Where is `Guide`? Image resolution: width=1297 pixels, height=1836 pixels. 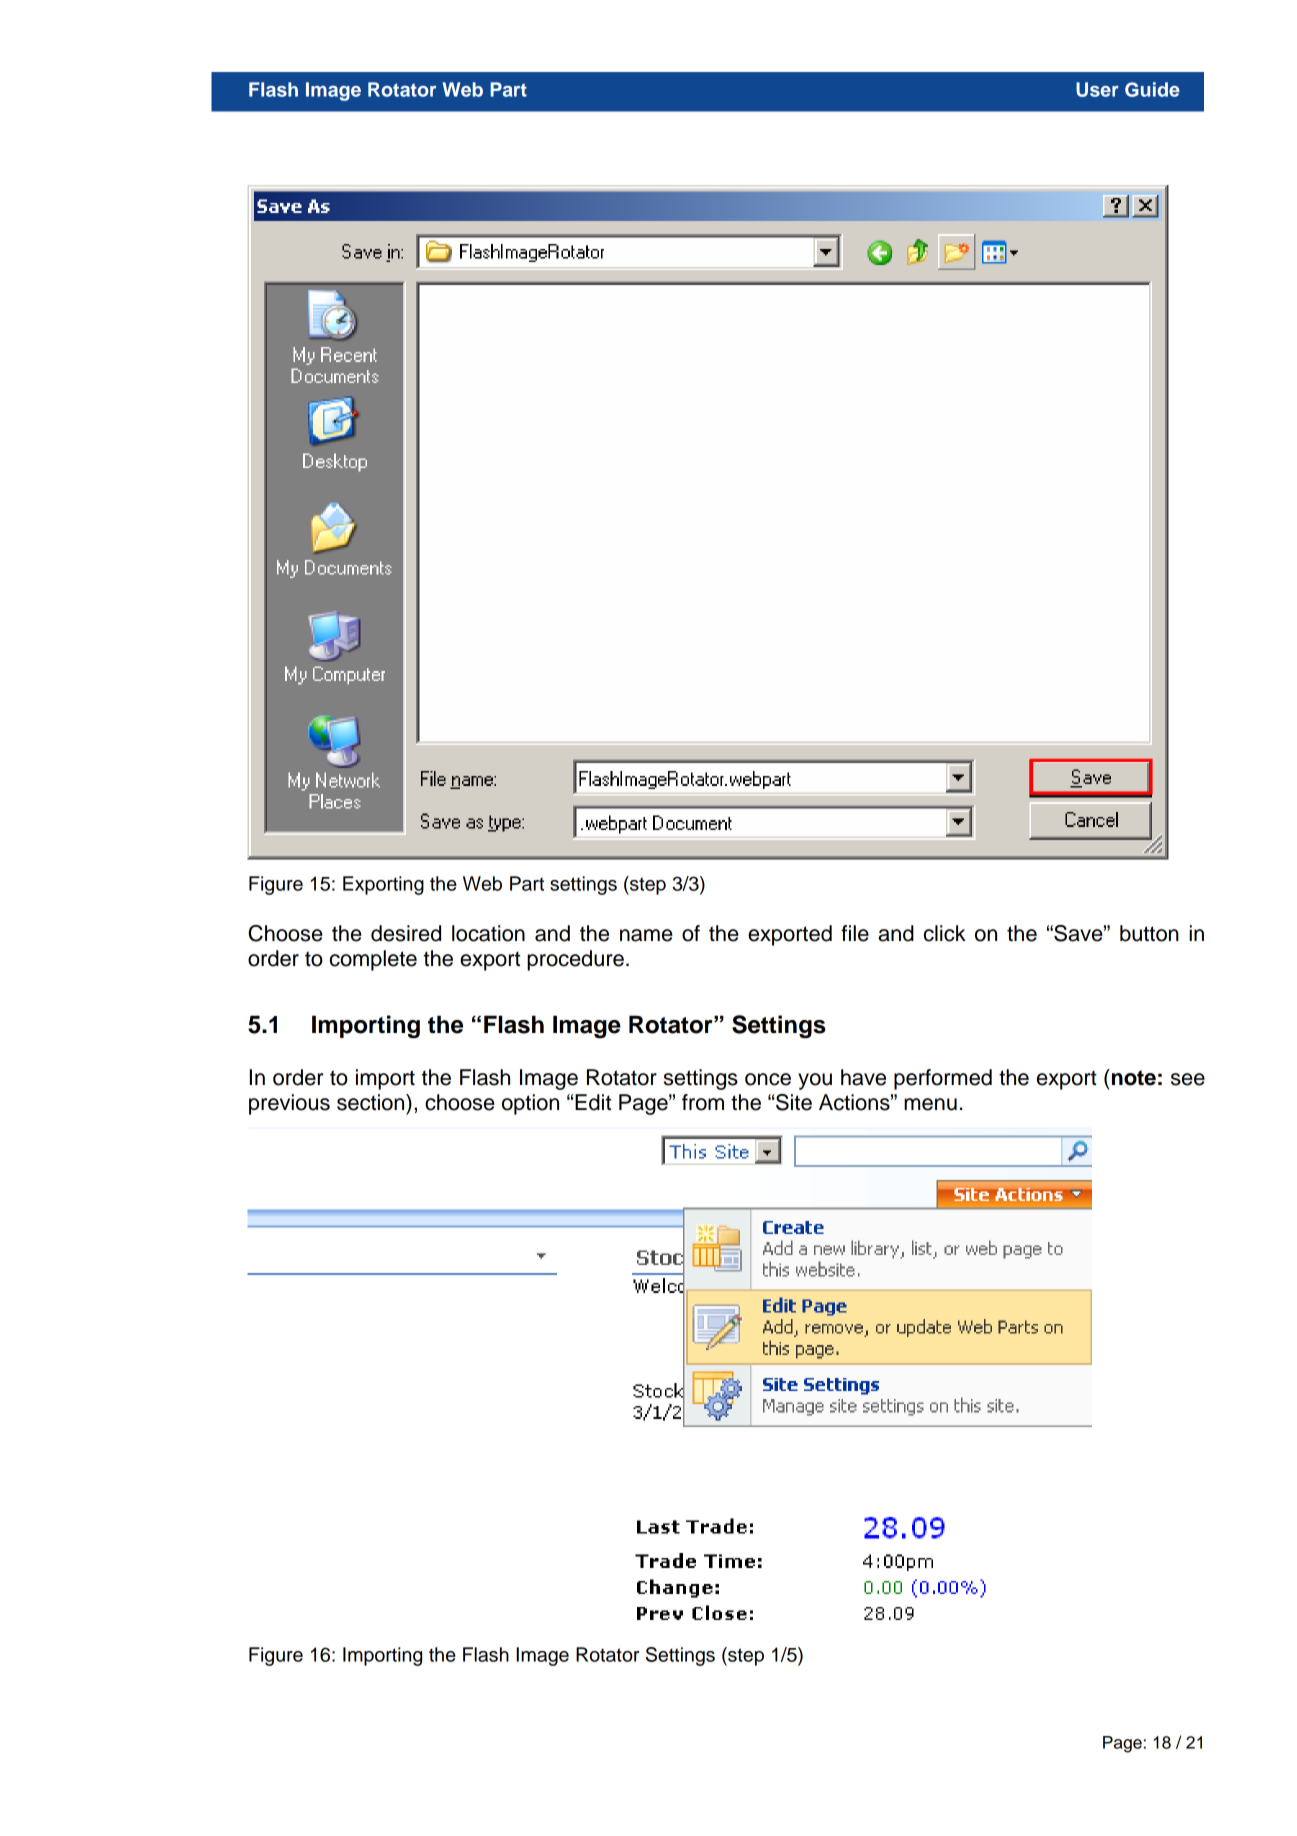 Guide is located at coordinates (1152, 89).
